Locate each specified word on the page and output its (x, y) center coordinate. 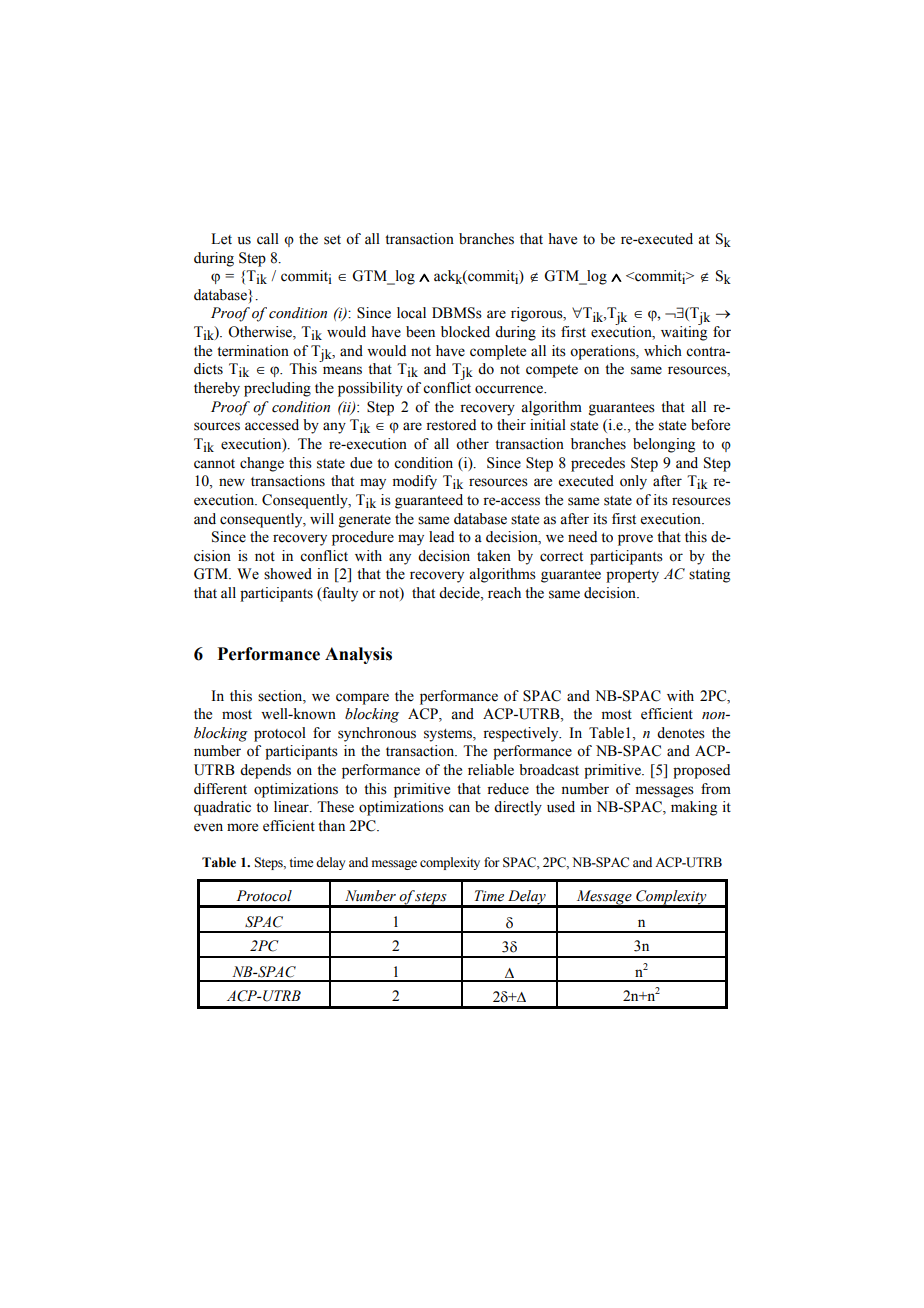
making (694, 808)
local (411, 313)
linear (292, 807)
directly (518, 808)
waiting (684, 332)
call (268, 239)
